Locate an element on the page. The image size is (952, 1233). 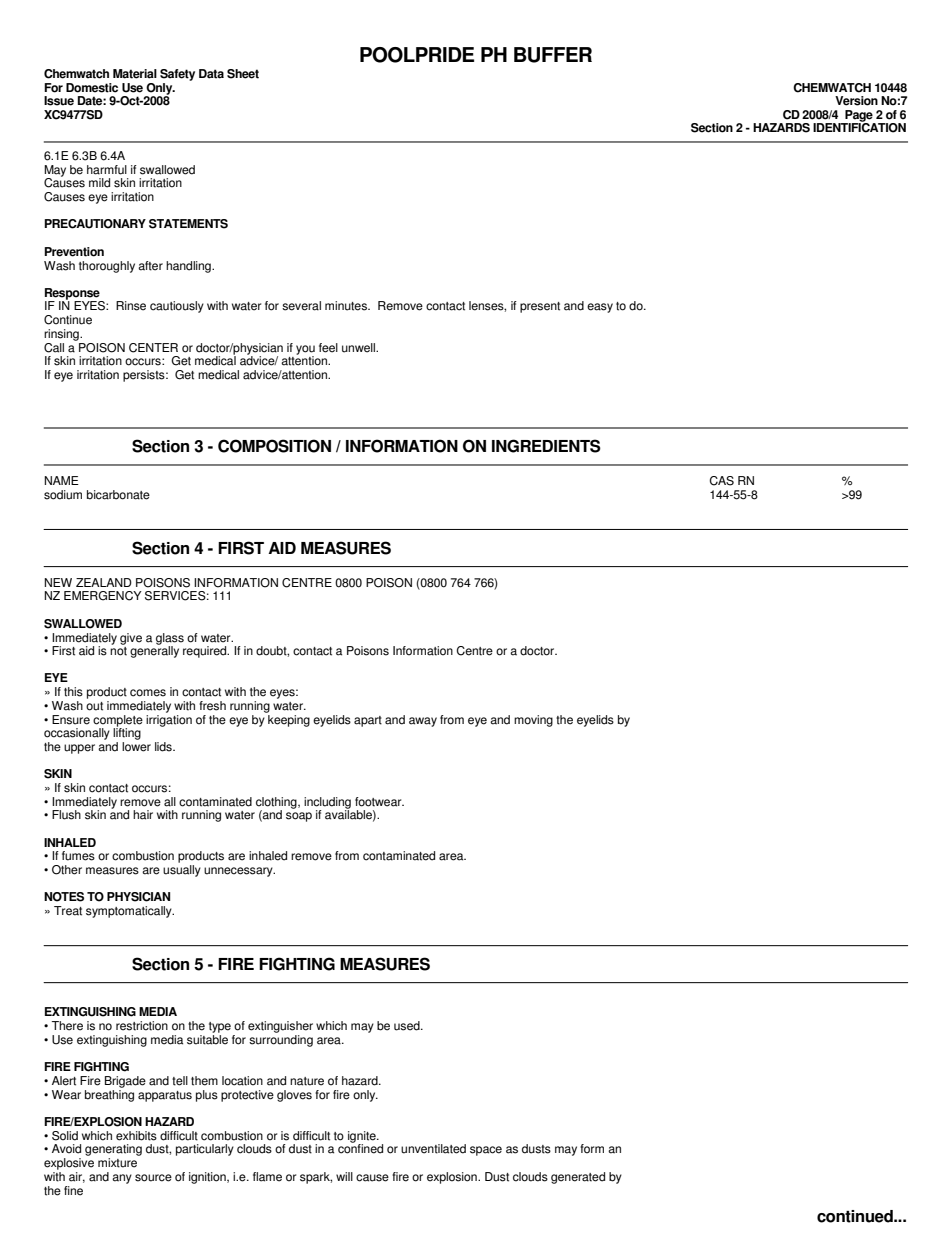
exhibits is located at coordinates (136, 1136).
